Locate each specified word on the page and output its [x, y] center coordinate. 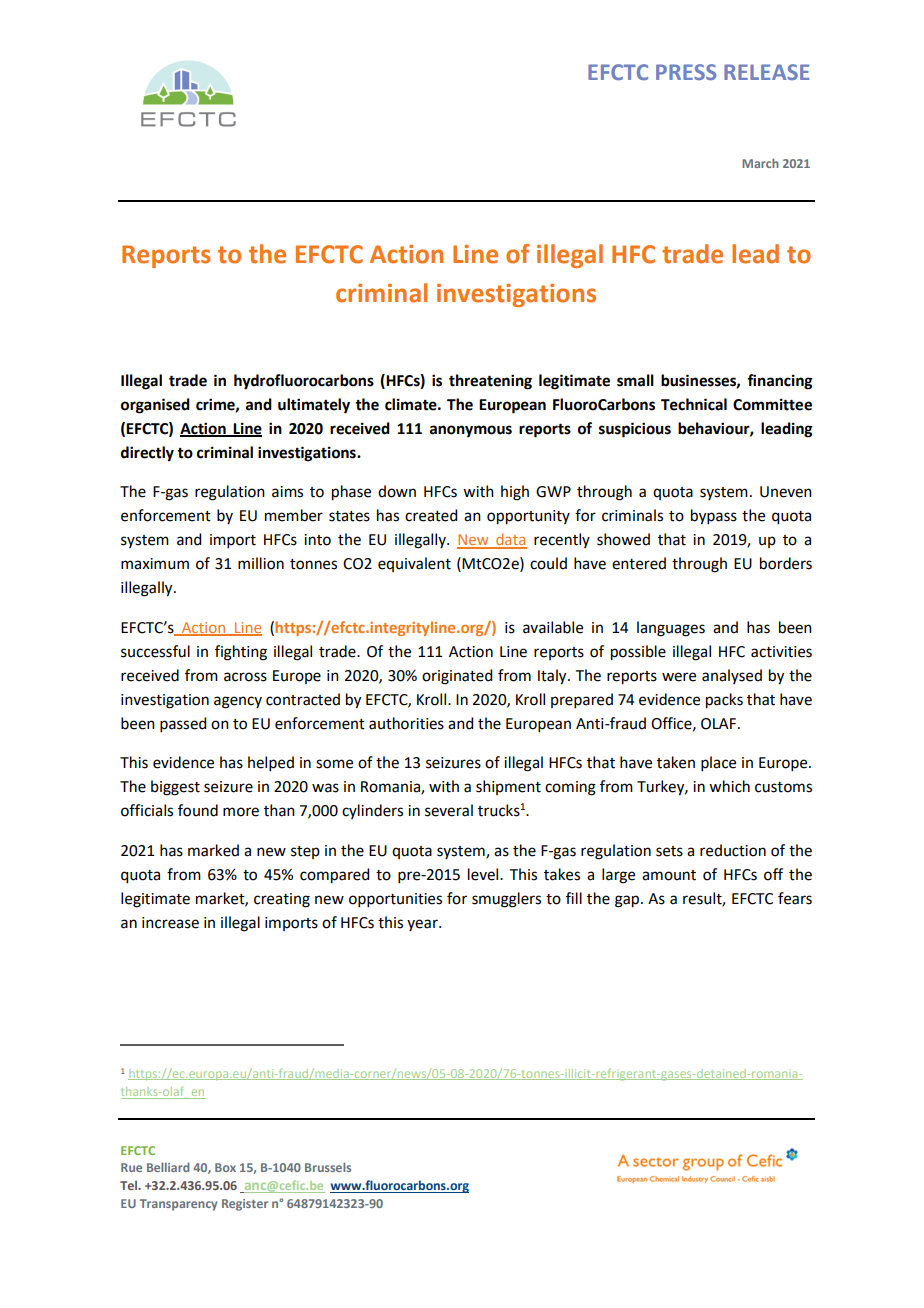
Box [225, 1167]
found [198, 810]
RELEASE [766, 72]
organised [155, 406]
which [729, 786]
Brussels [328, 1167]
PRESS [686, 72]
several [449, 810]
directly [147, 454]
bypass [714, 517]
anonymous [471, 431]
